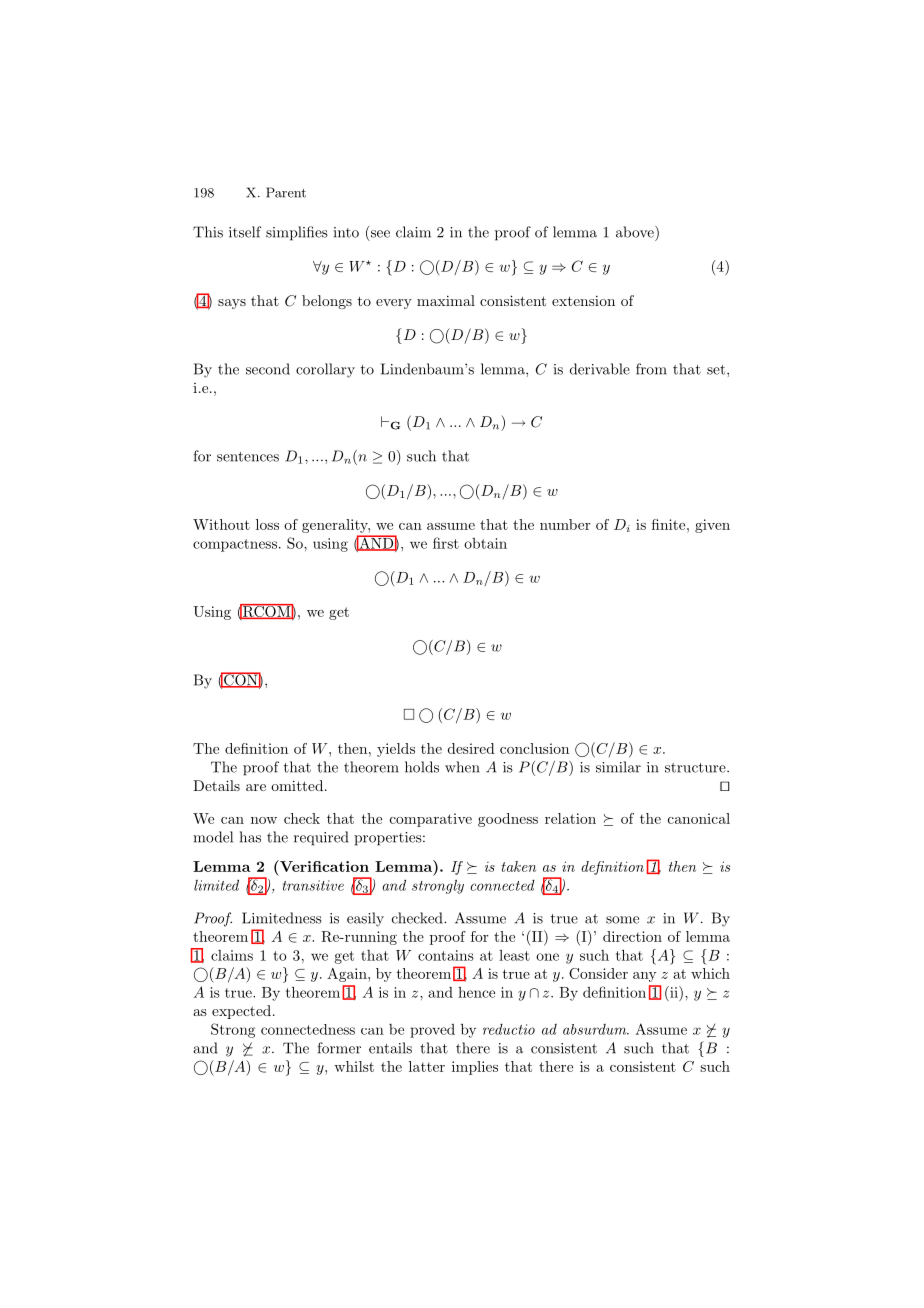  Describe the element at coordinates (380, 234) in the screenshot. I see `see` at that location.
